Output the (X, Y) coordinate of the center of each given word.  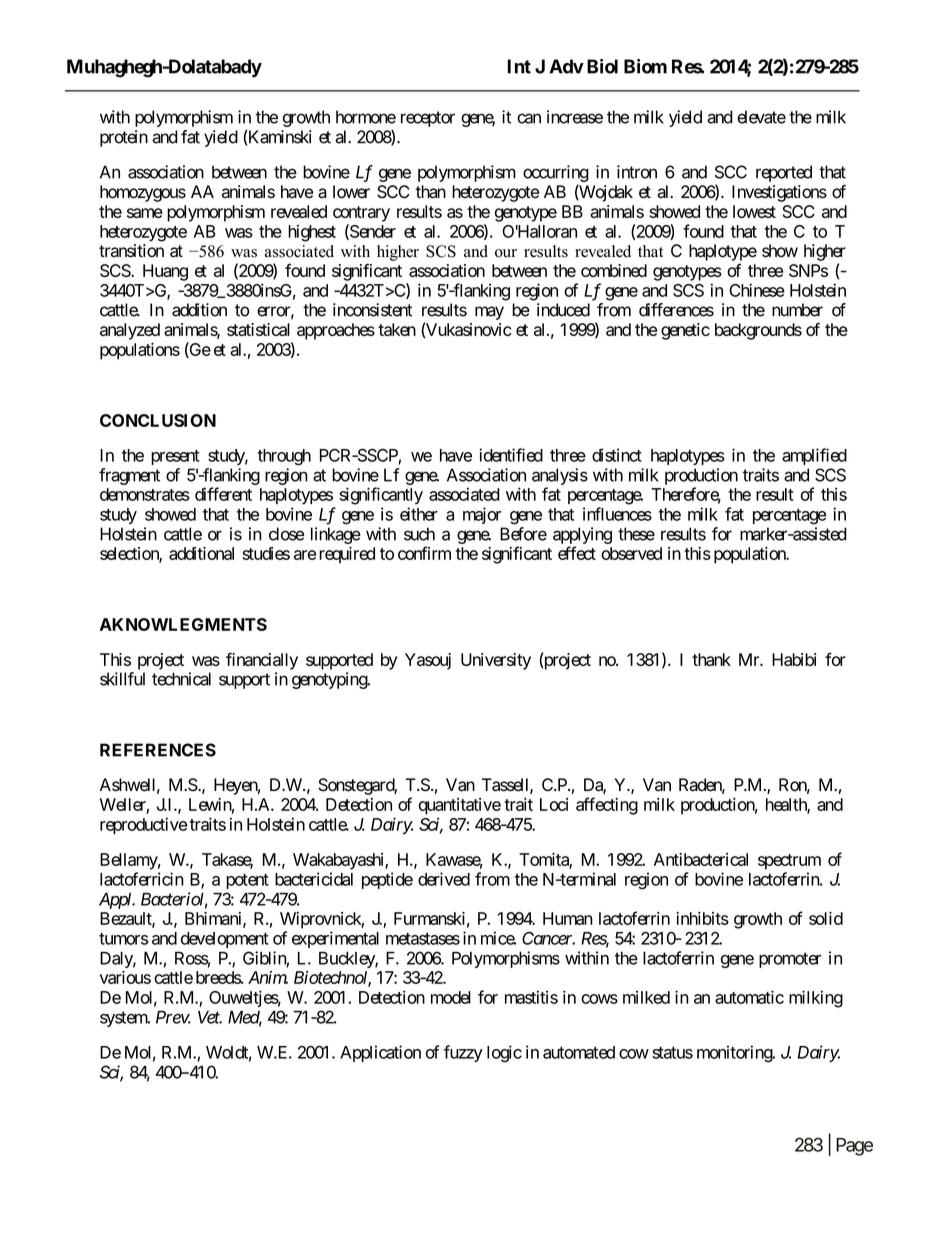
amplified (814, 456)
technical (181, 679)
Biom (645, 66)
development (225, 940)
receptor (428, 119)
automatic (749, 997)
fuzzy (463, 1053)
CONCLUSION (158, 420)
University (496, 661)
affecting (607, 806)
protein (124, 138)
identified (511, 455)
